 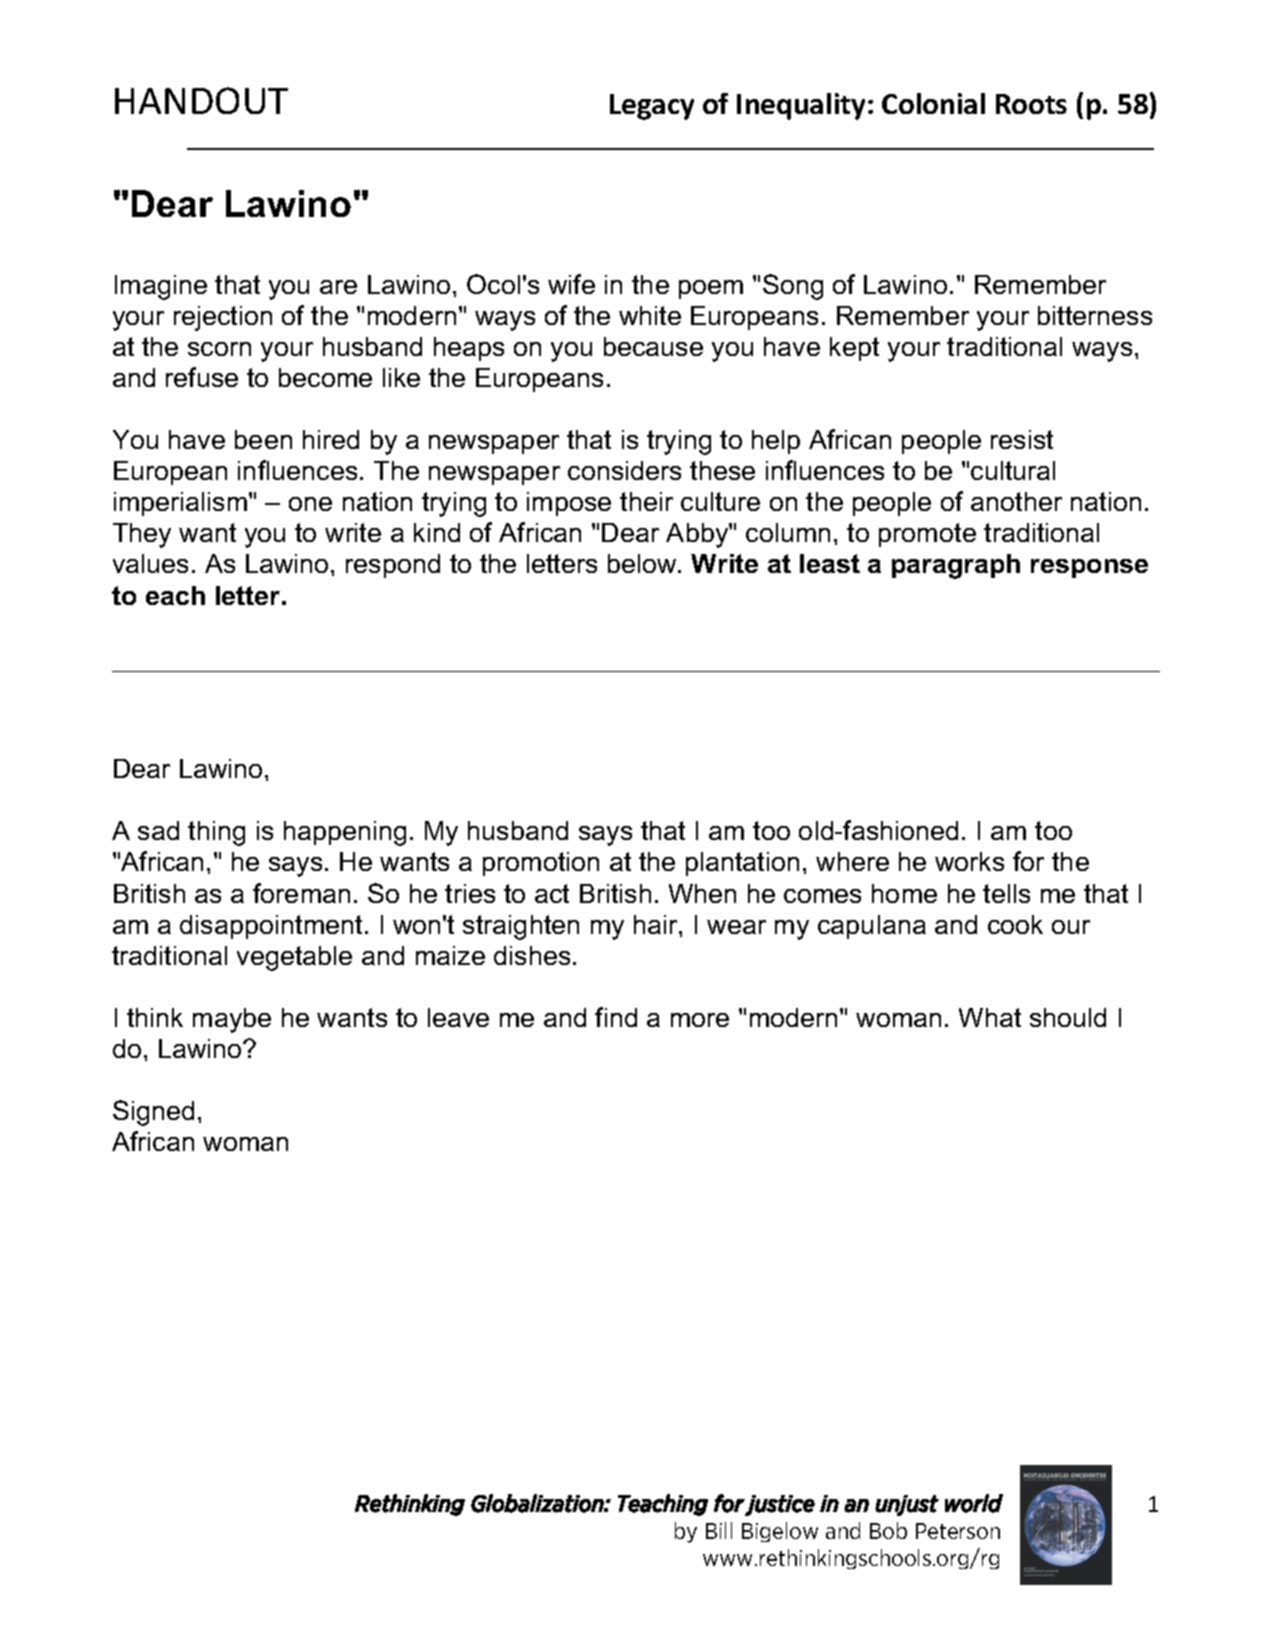 I want to click on justice, so click(x=780, y=1505).
